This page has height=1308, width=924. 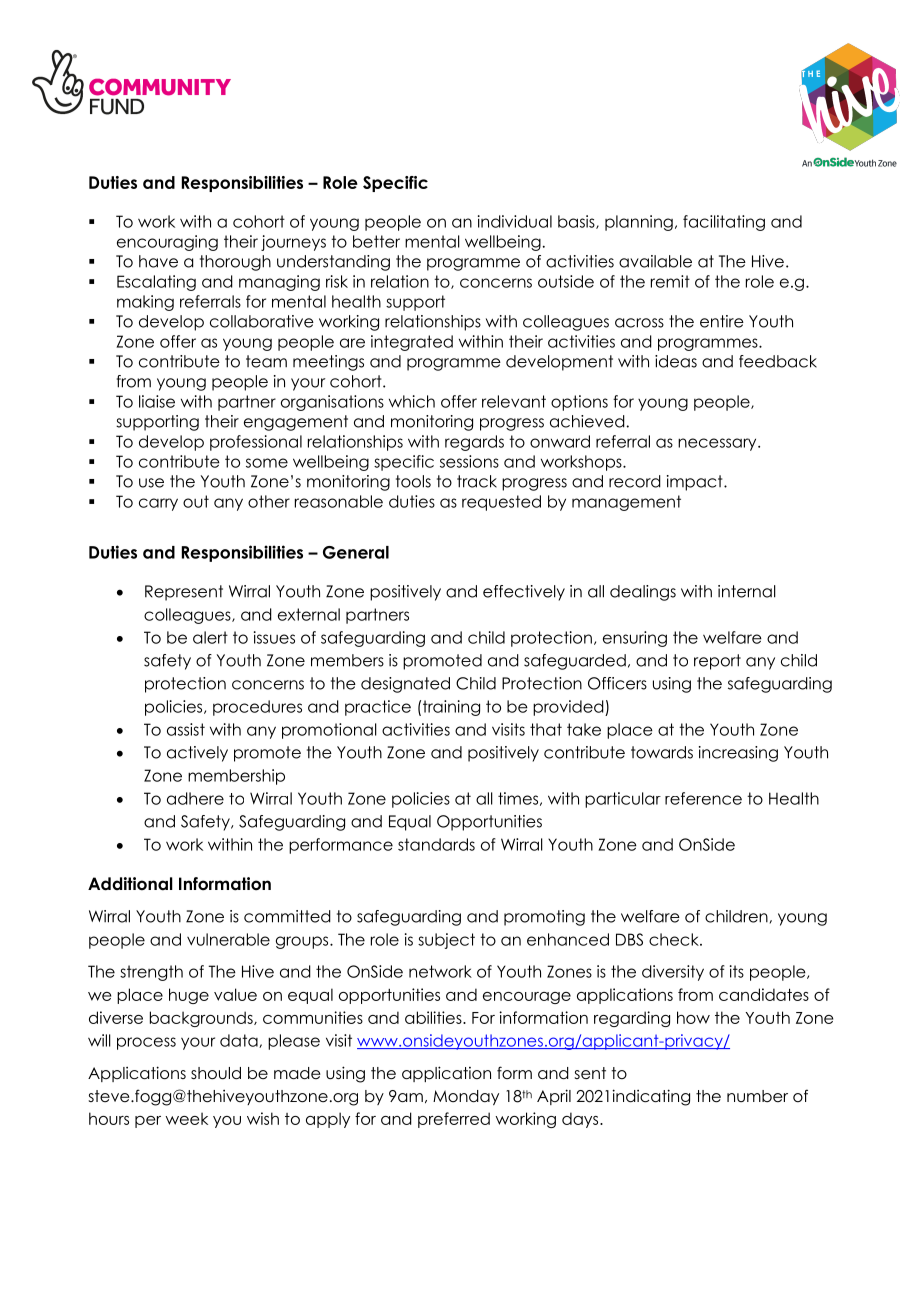 I want to click on necessary, so click(x=718, y=444).
